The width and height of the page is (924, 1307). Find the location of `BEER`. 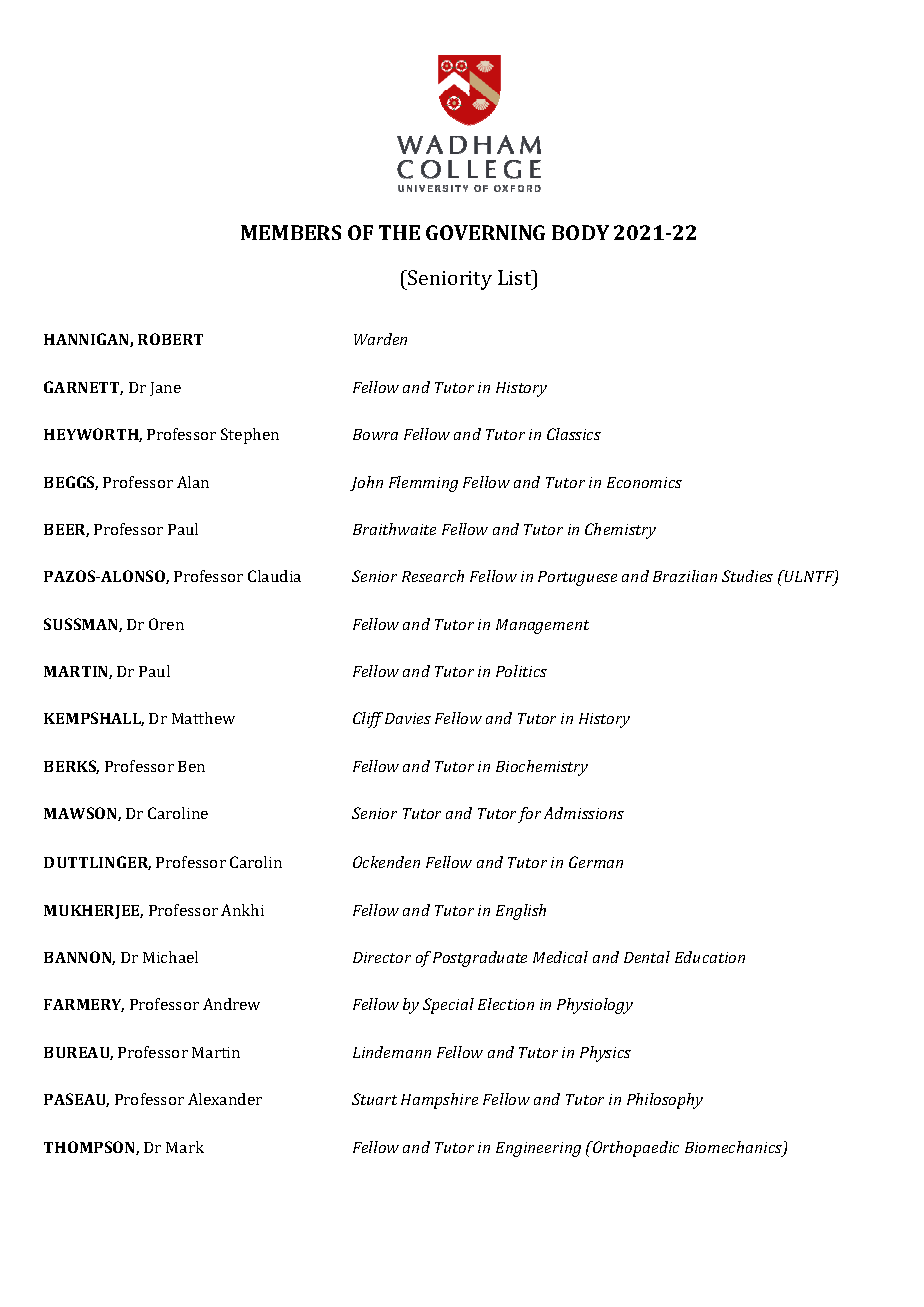

BEER is located at coordinates (66, 530).
